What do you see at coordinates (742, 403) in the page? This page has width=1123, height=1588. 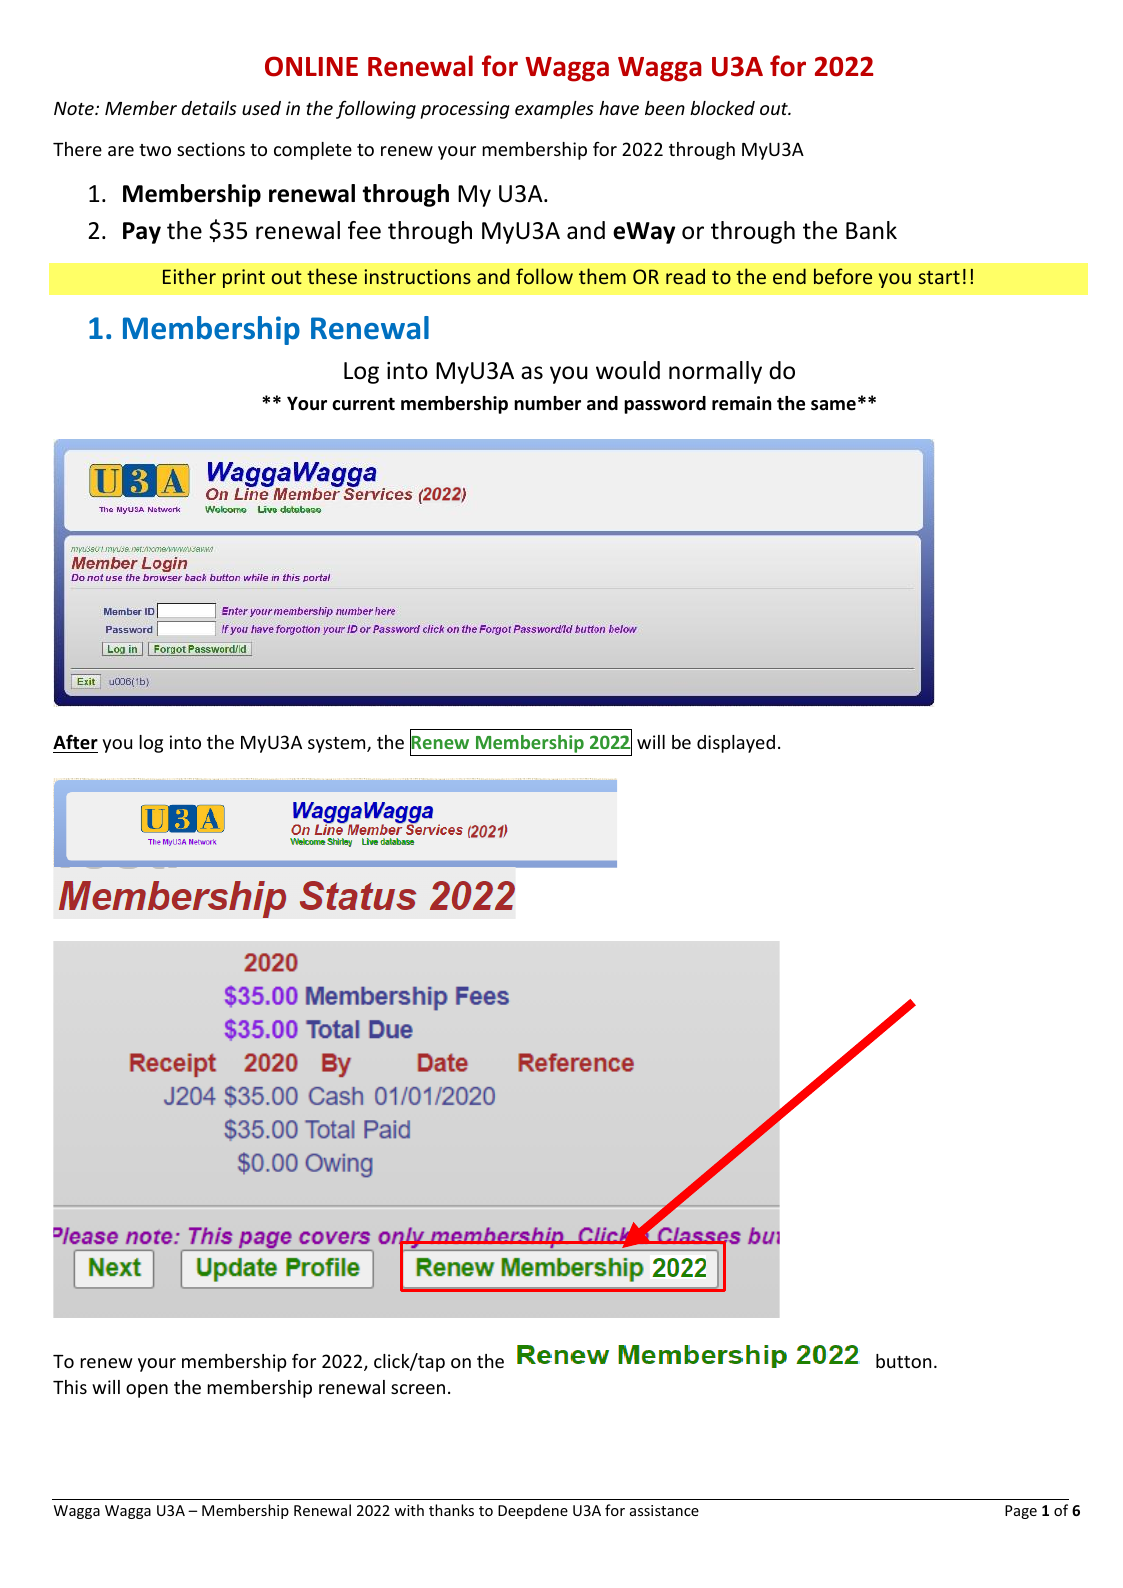 I see `remain` at bounding box center [742, 403].
